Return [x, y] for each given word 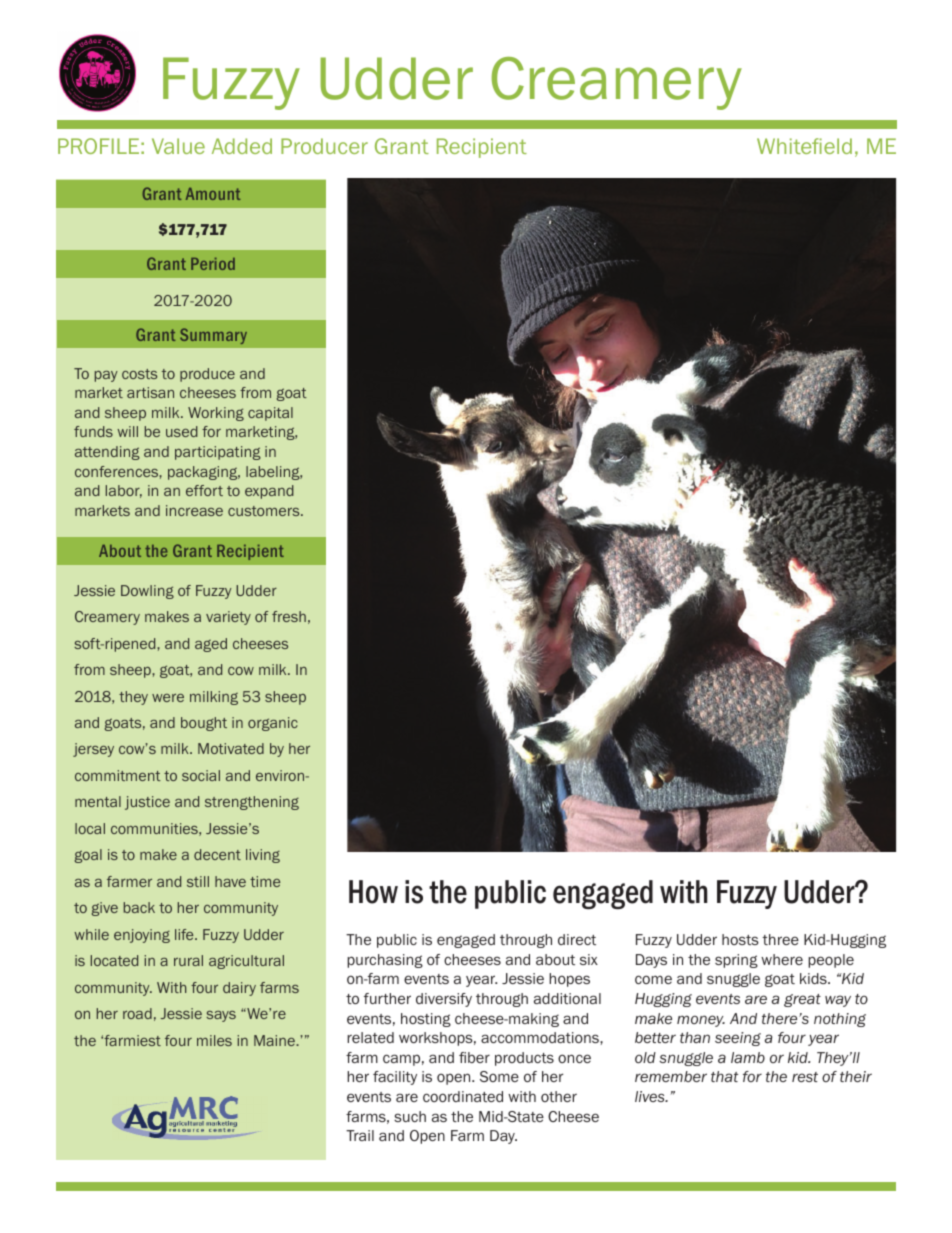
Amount [213, 194]
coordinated [463, 1096]
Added [242, 146]
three [780, 939]
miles [214, 1040]
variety [228, 618]
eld [838, 146]
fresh [289, 616]
